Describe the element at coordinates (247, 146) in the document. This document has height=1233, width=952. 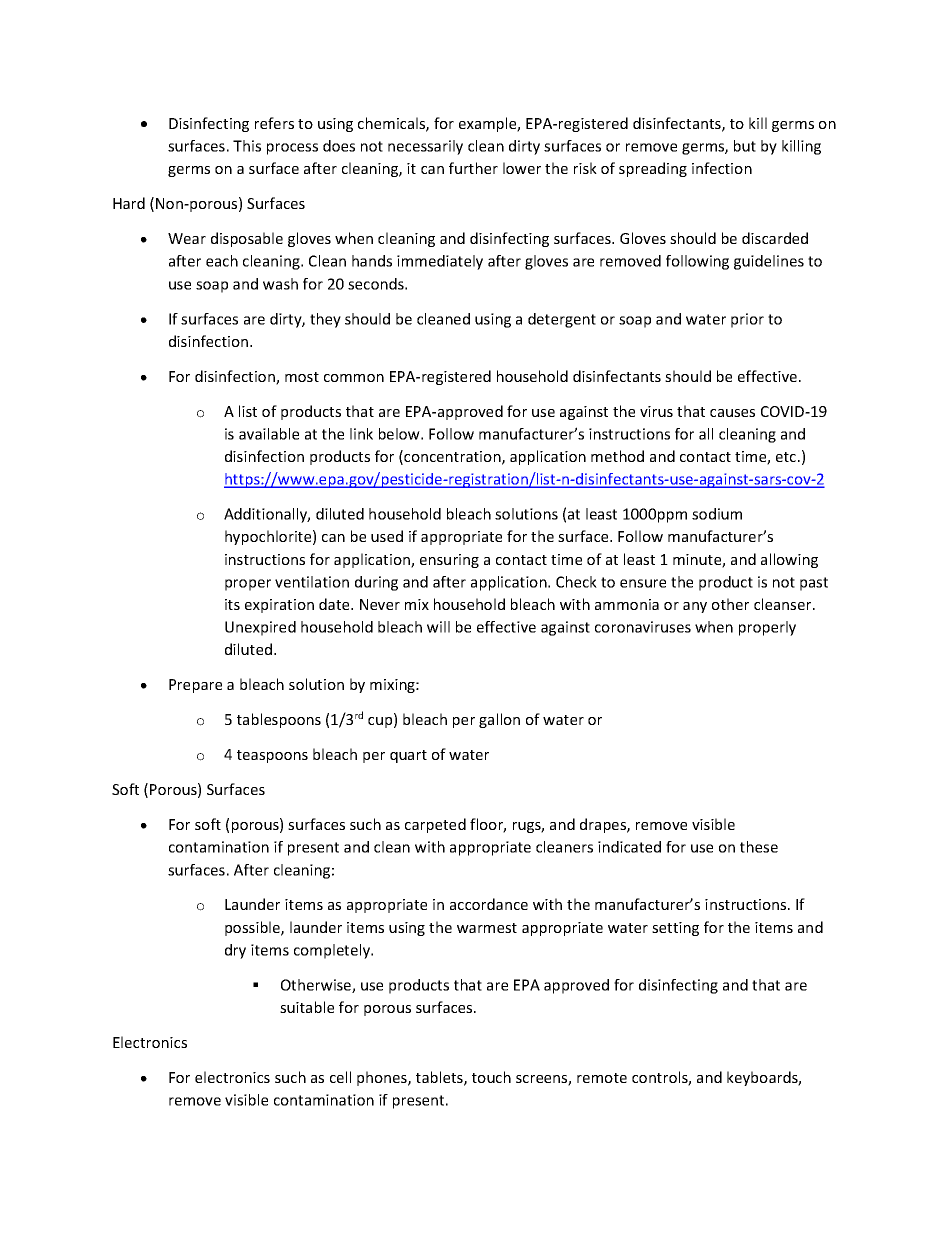
I see `This` at that location.
